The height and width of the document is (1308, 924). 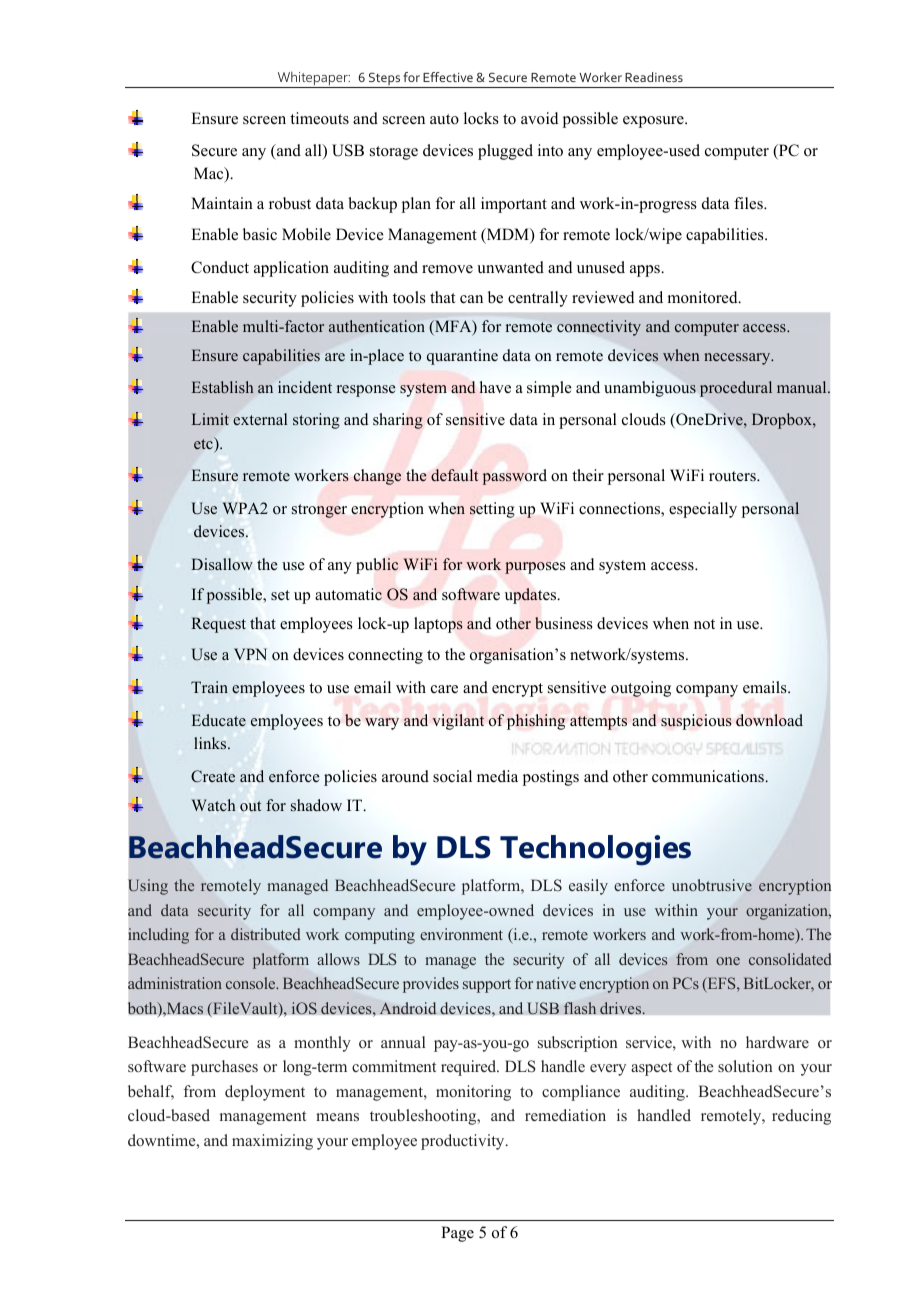 What do you see at coordinates (319, 118) in the document?
I see `timeouts` at bounding box center [319, 118].
